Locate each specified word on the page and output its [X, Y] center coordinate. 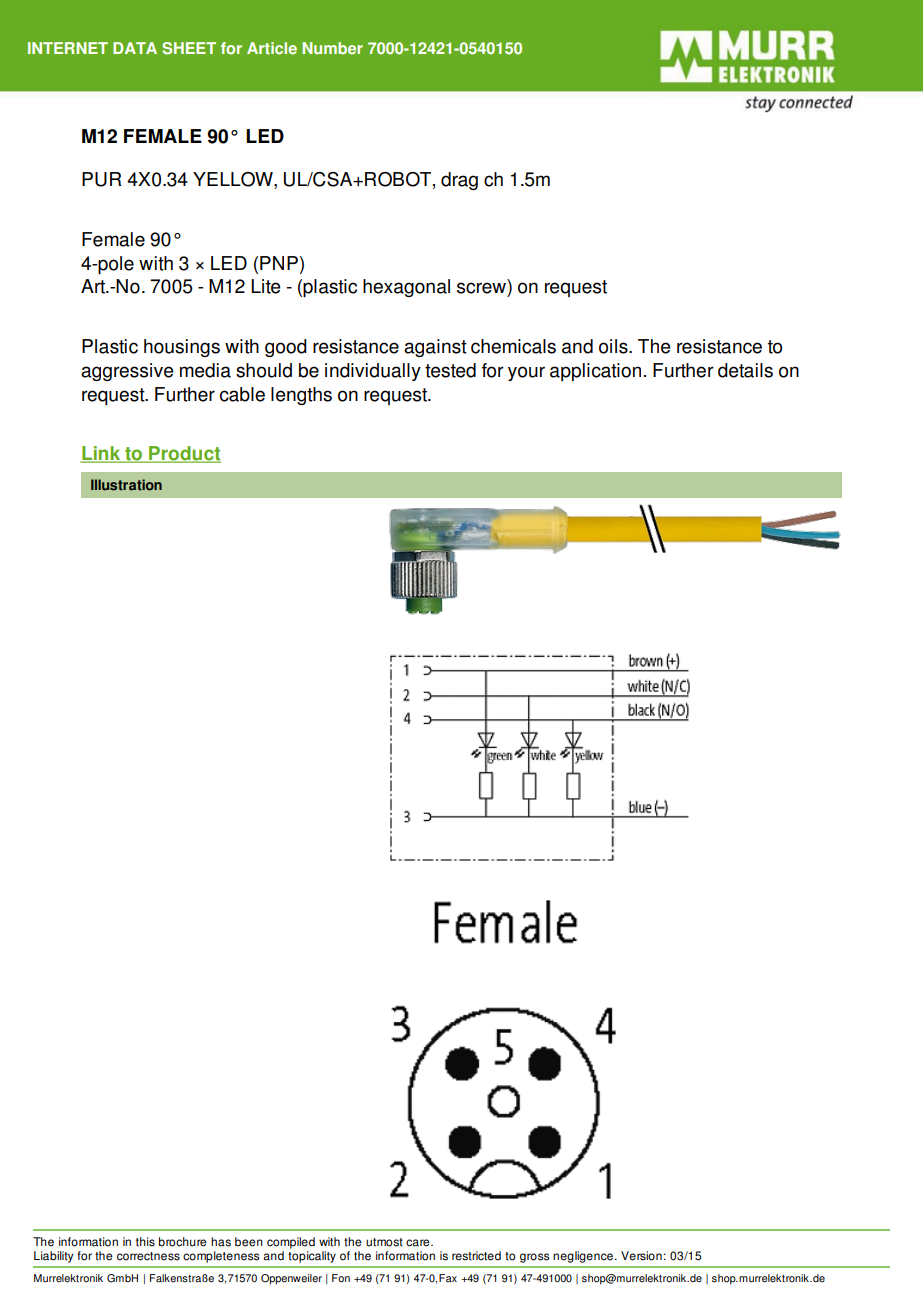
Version [641, 1256]
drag [459, 181]
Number [332, 48]
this [145, 1242]
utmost [384, 1242]
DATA [135, 48]
